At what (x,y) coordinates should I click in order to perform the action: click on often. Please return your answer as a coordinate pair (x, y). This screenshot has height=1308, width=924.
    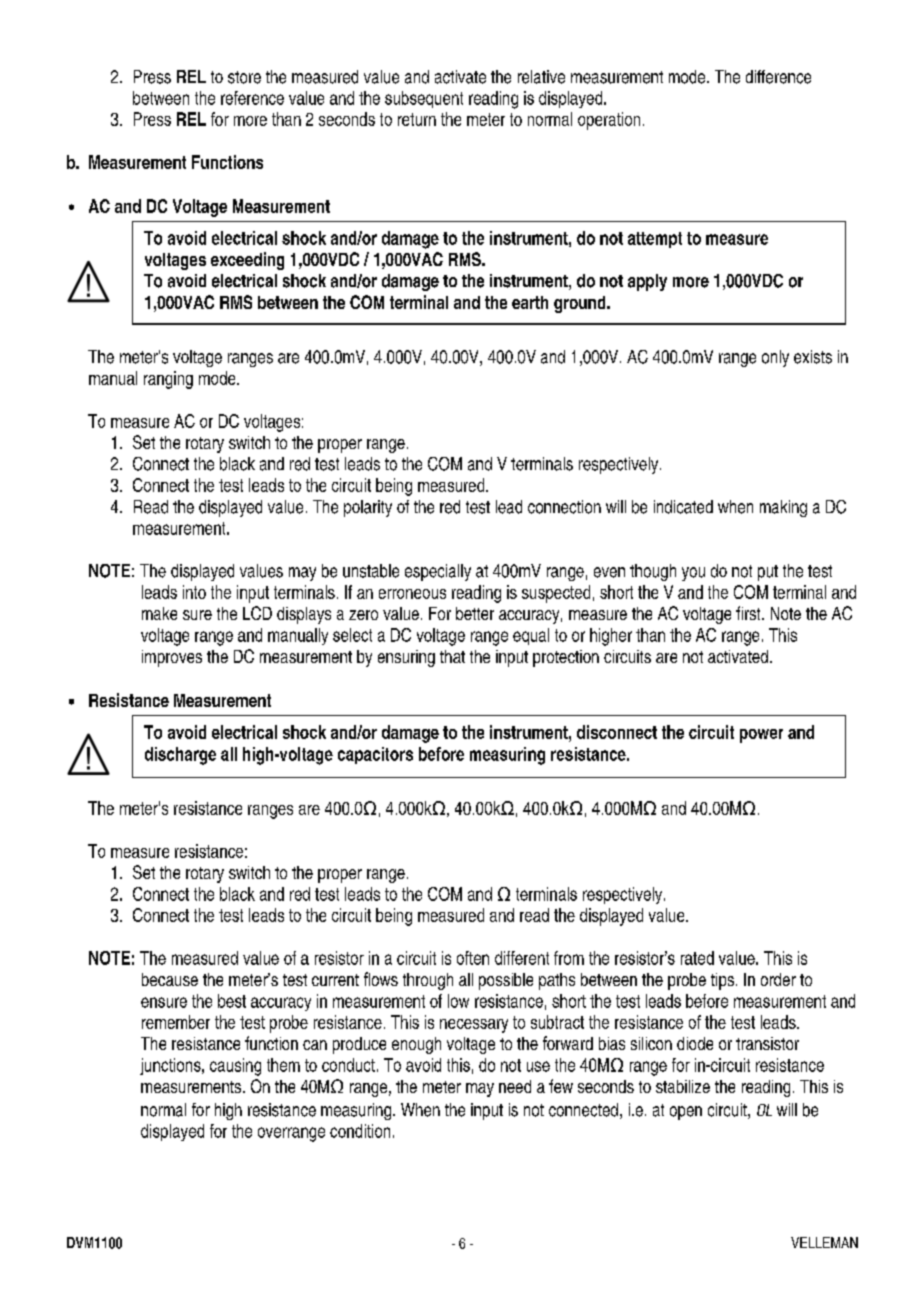
    Looking at the image, I should click on (473, 958).
